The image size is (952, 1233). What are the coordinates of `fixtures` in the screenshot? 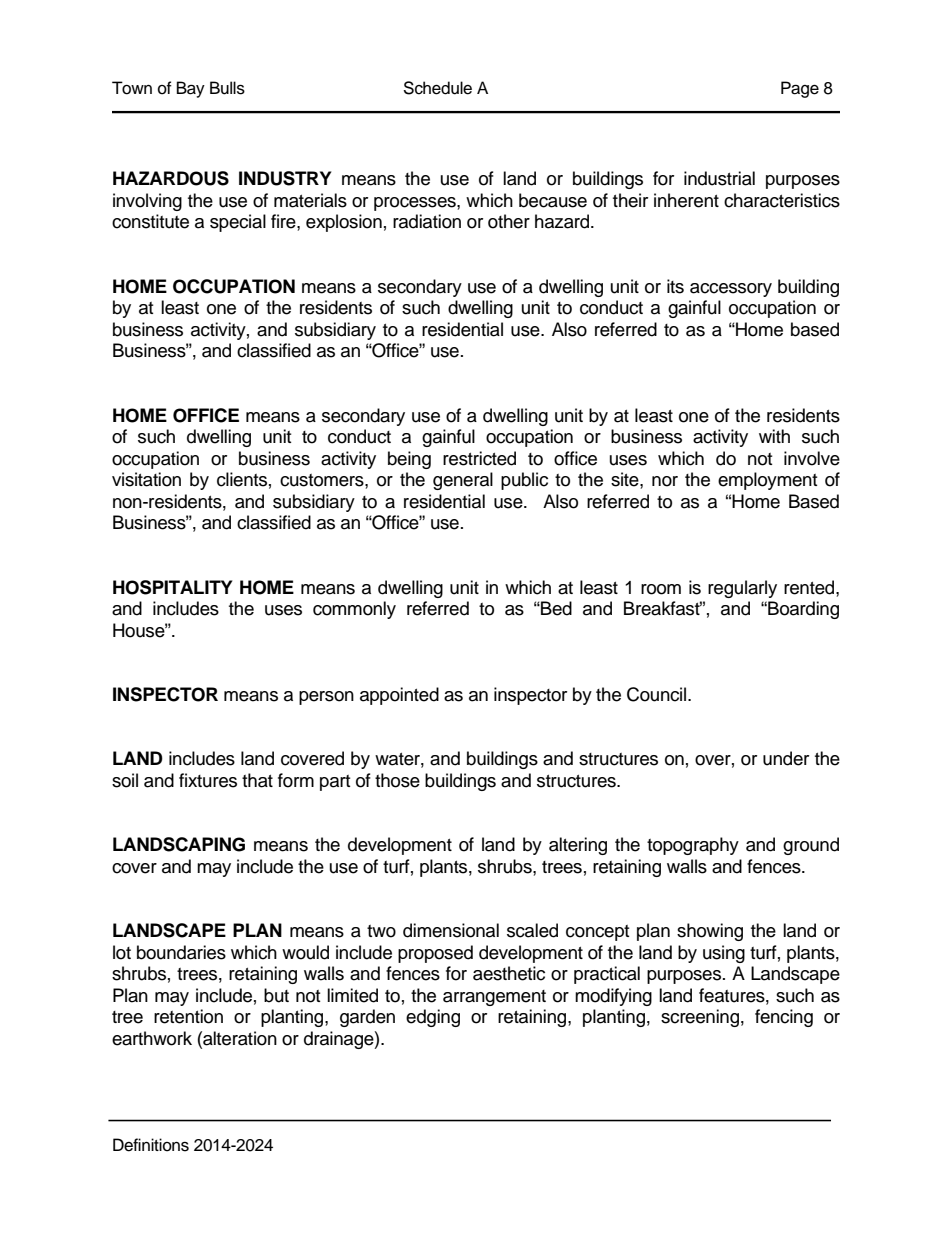 It's located at (208, 780).
